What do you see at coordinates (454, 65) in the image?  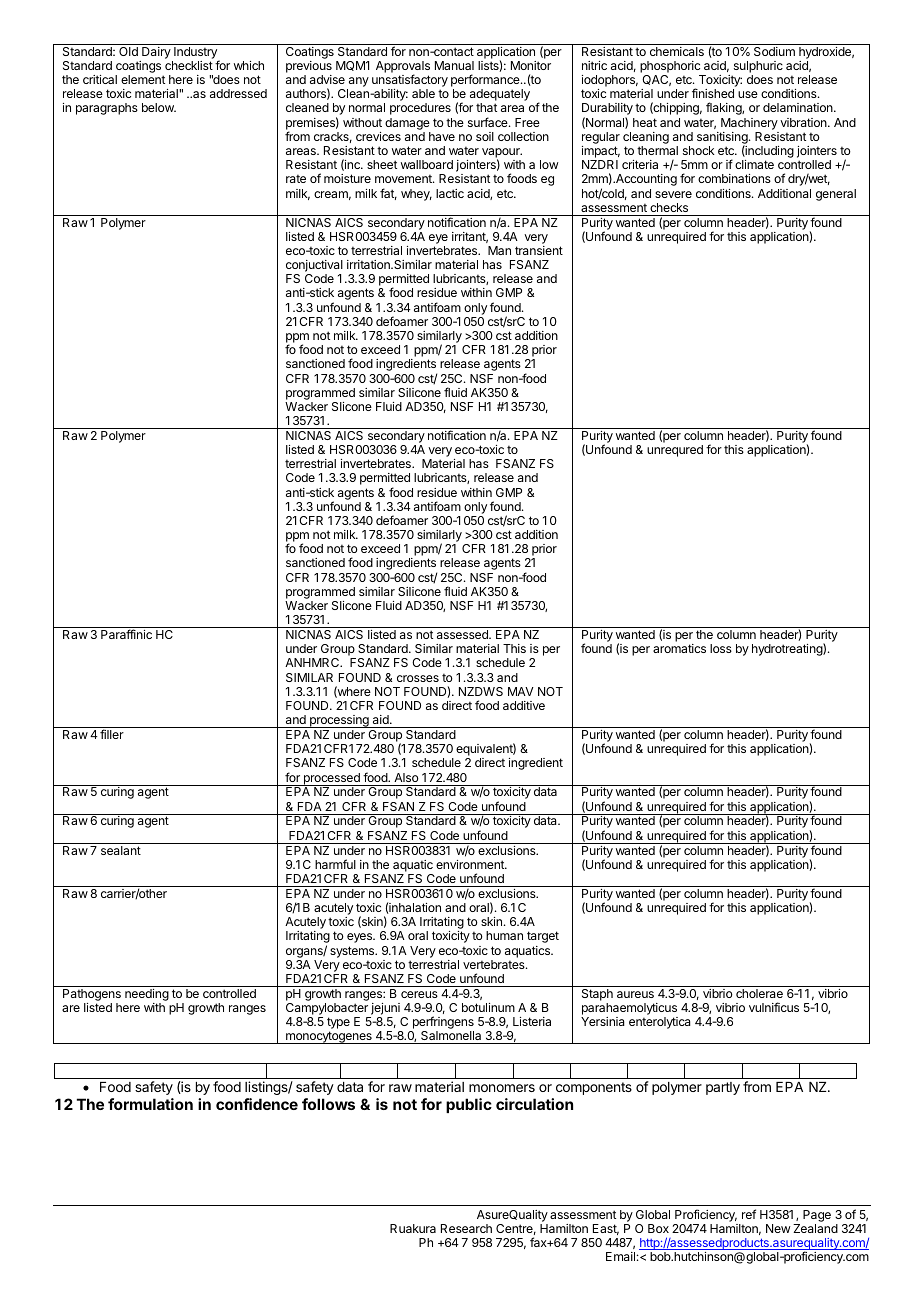 I see `Manual` at bounding box center [454, 65].
